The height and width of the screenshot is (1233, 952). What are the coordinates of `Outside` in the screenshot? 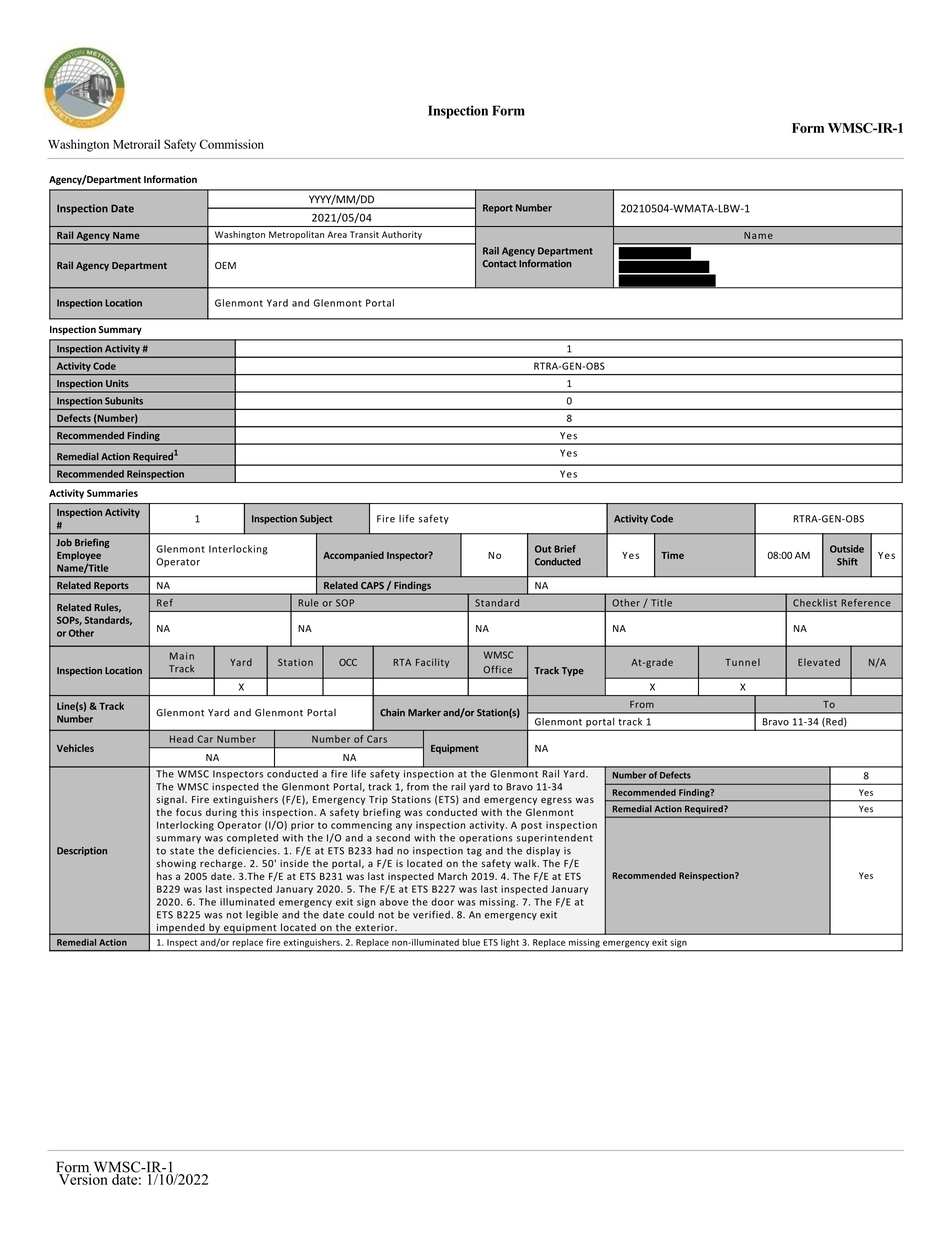 It's located at (847, 549).
